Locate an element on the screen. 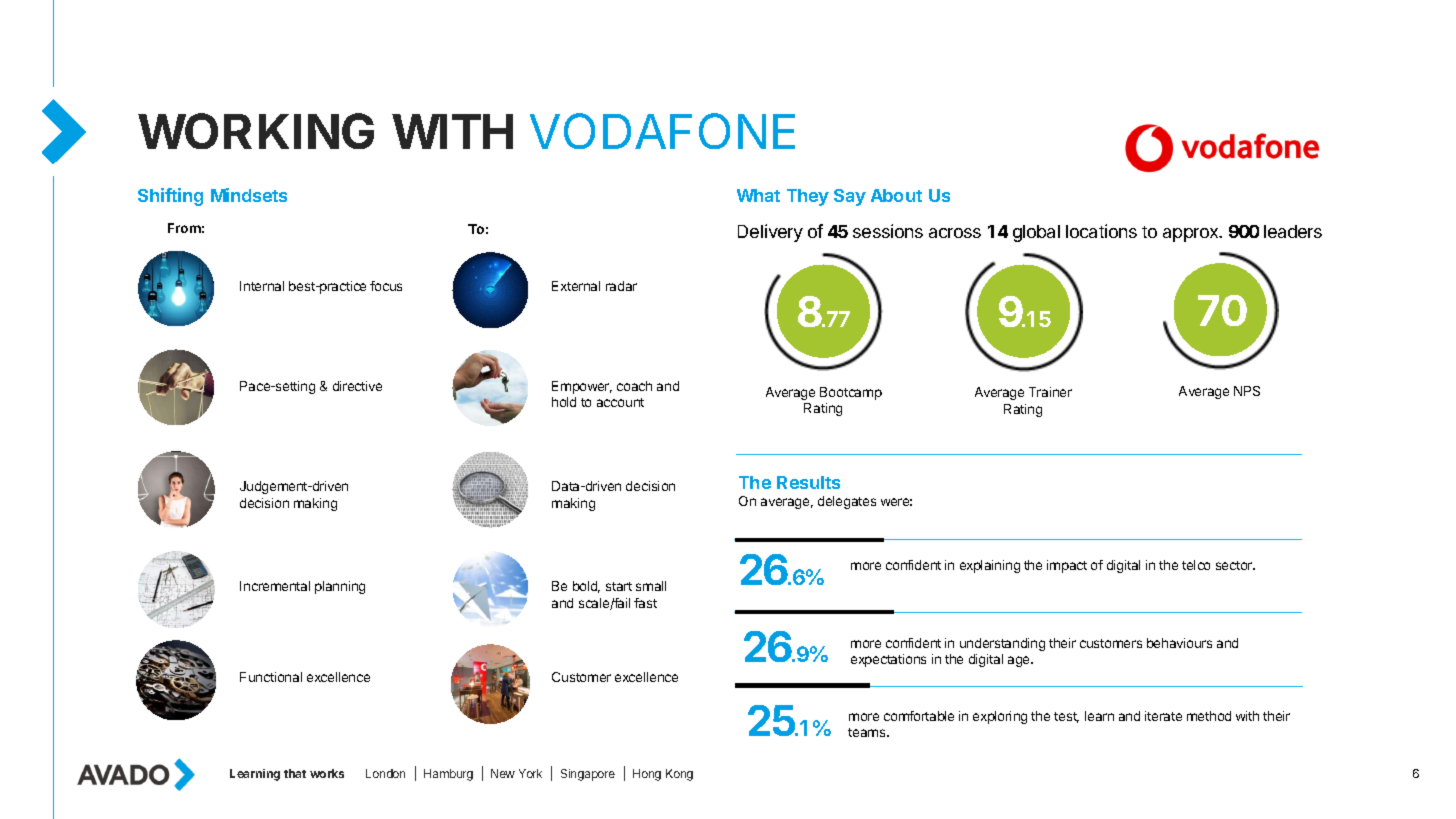 The image size is (1456, 819). NPS is located at coordinates (1247, 391).
